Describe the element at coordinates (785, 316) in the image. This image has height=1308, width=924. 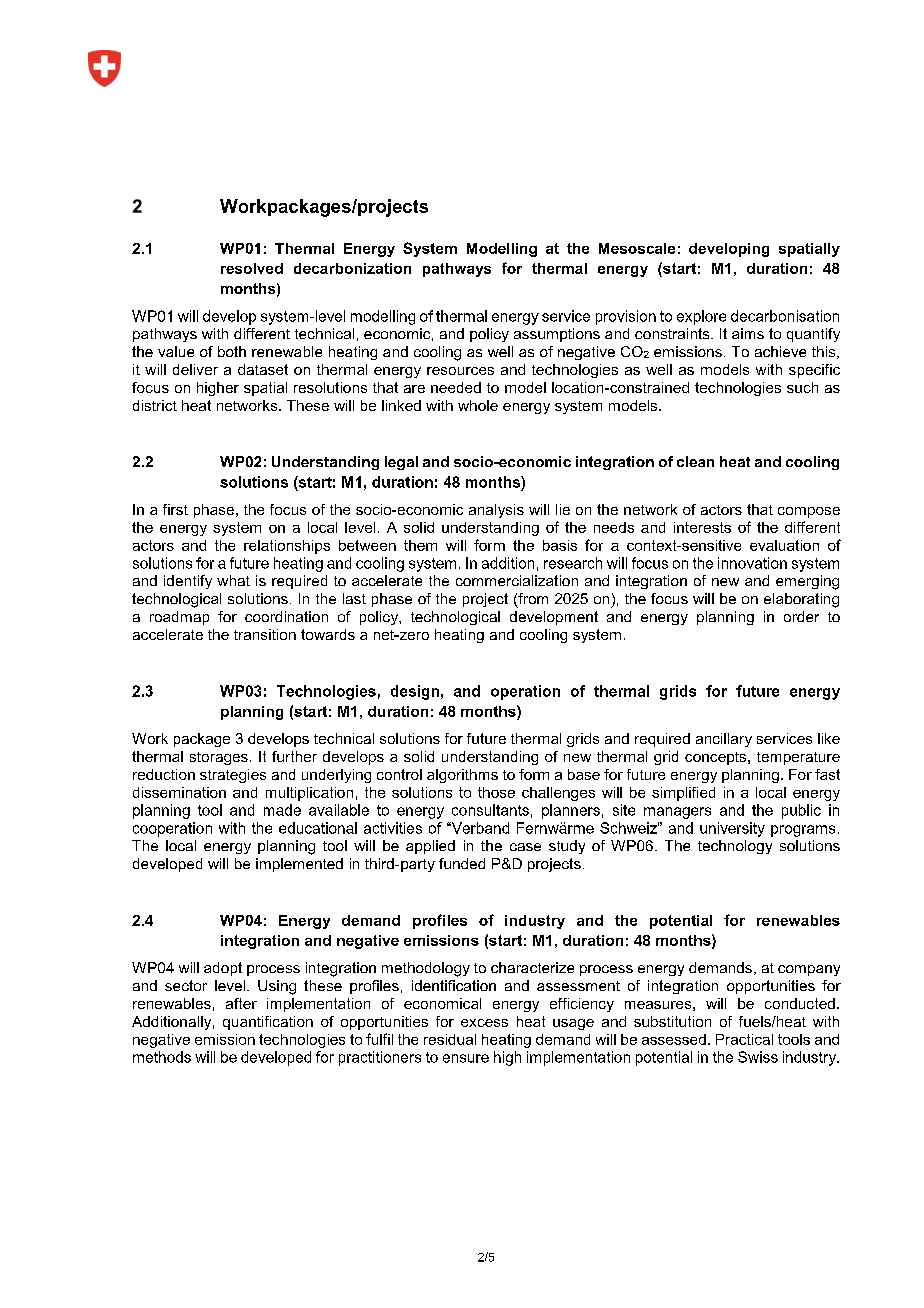
I see `decarbonisation` at that location.
